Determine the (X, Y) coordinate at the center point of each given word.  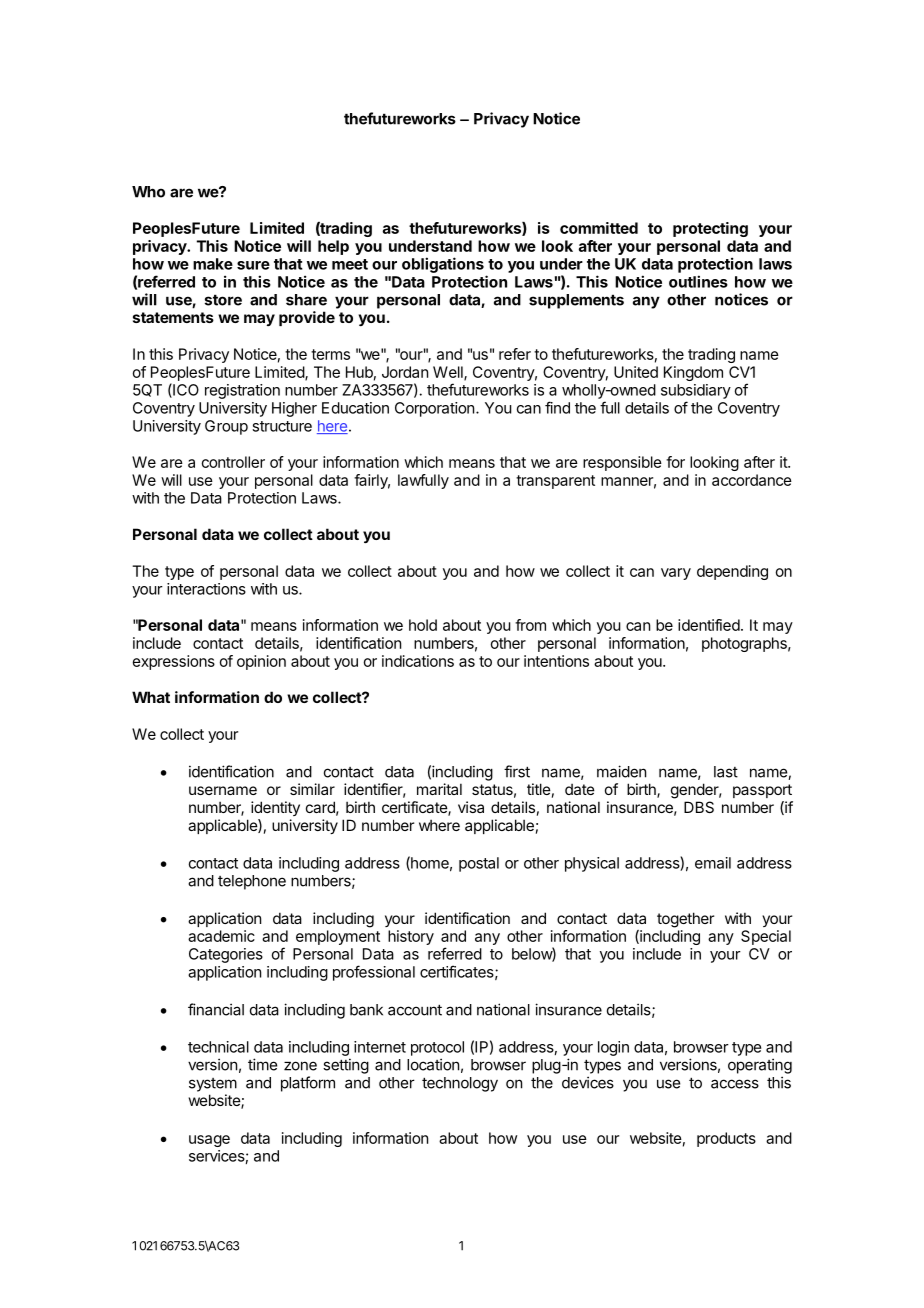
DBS (699, 807)
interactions (206, 589)
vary (676, 574)
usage (209, 1141)
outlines (698, 281)
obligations (443, 265)
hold (423, 625)
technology (460, 1084)
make (213, 264)
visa (471, 807)
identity (275, 808)
